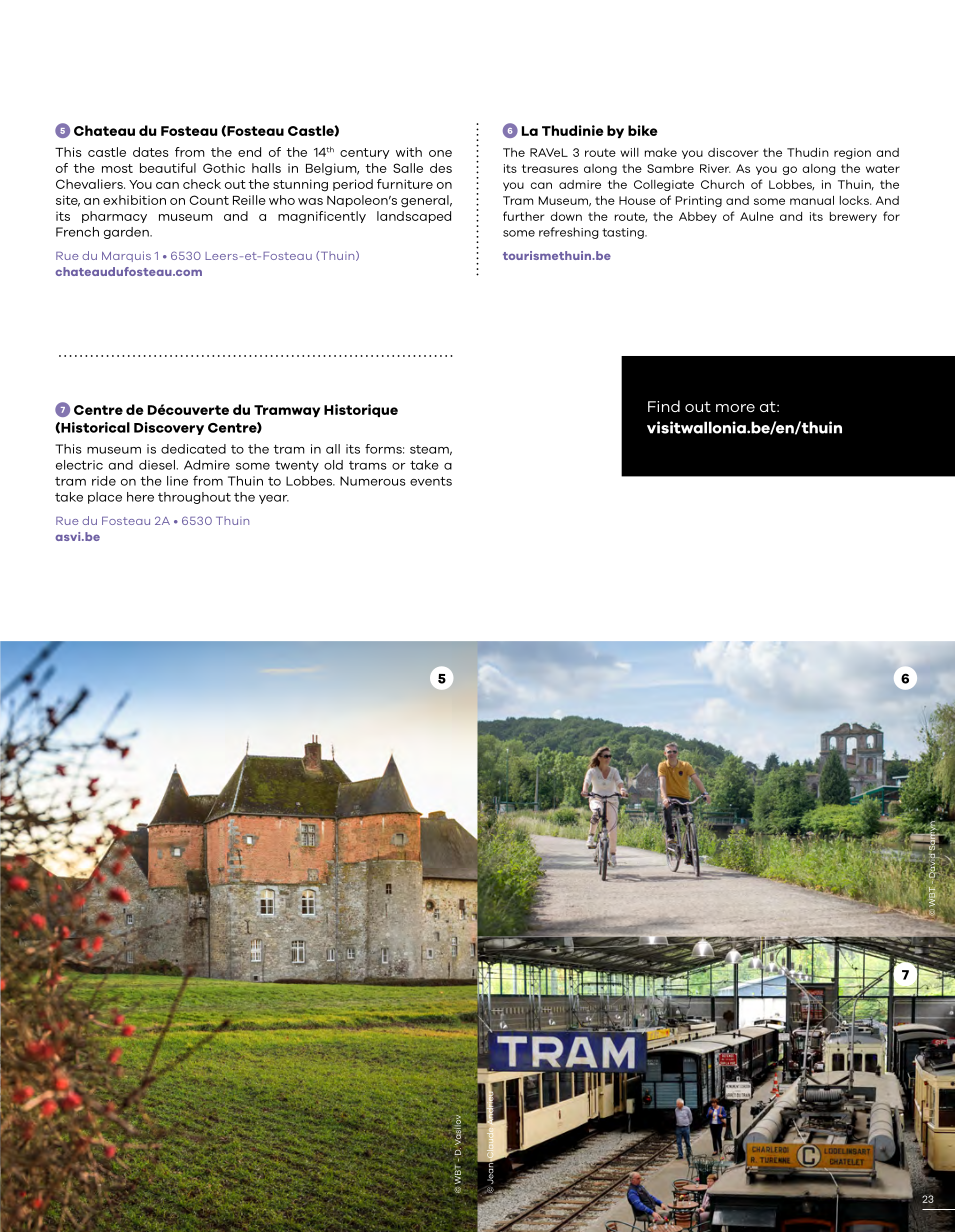 Image resolution: width=955 pixels, height=1232 pixels. What do you see at coordinates (569, 233) in the screenshot?
I see `refreshing` at bounding box center [569, 233].
